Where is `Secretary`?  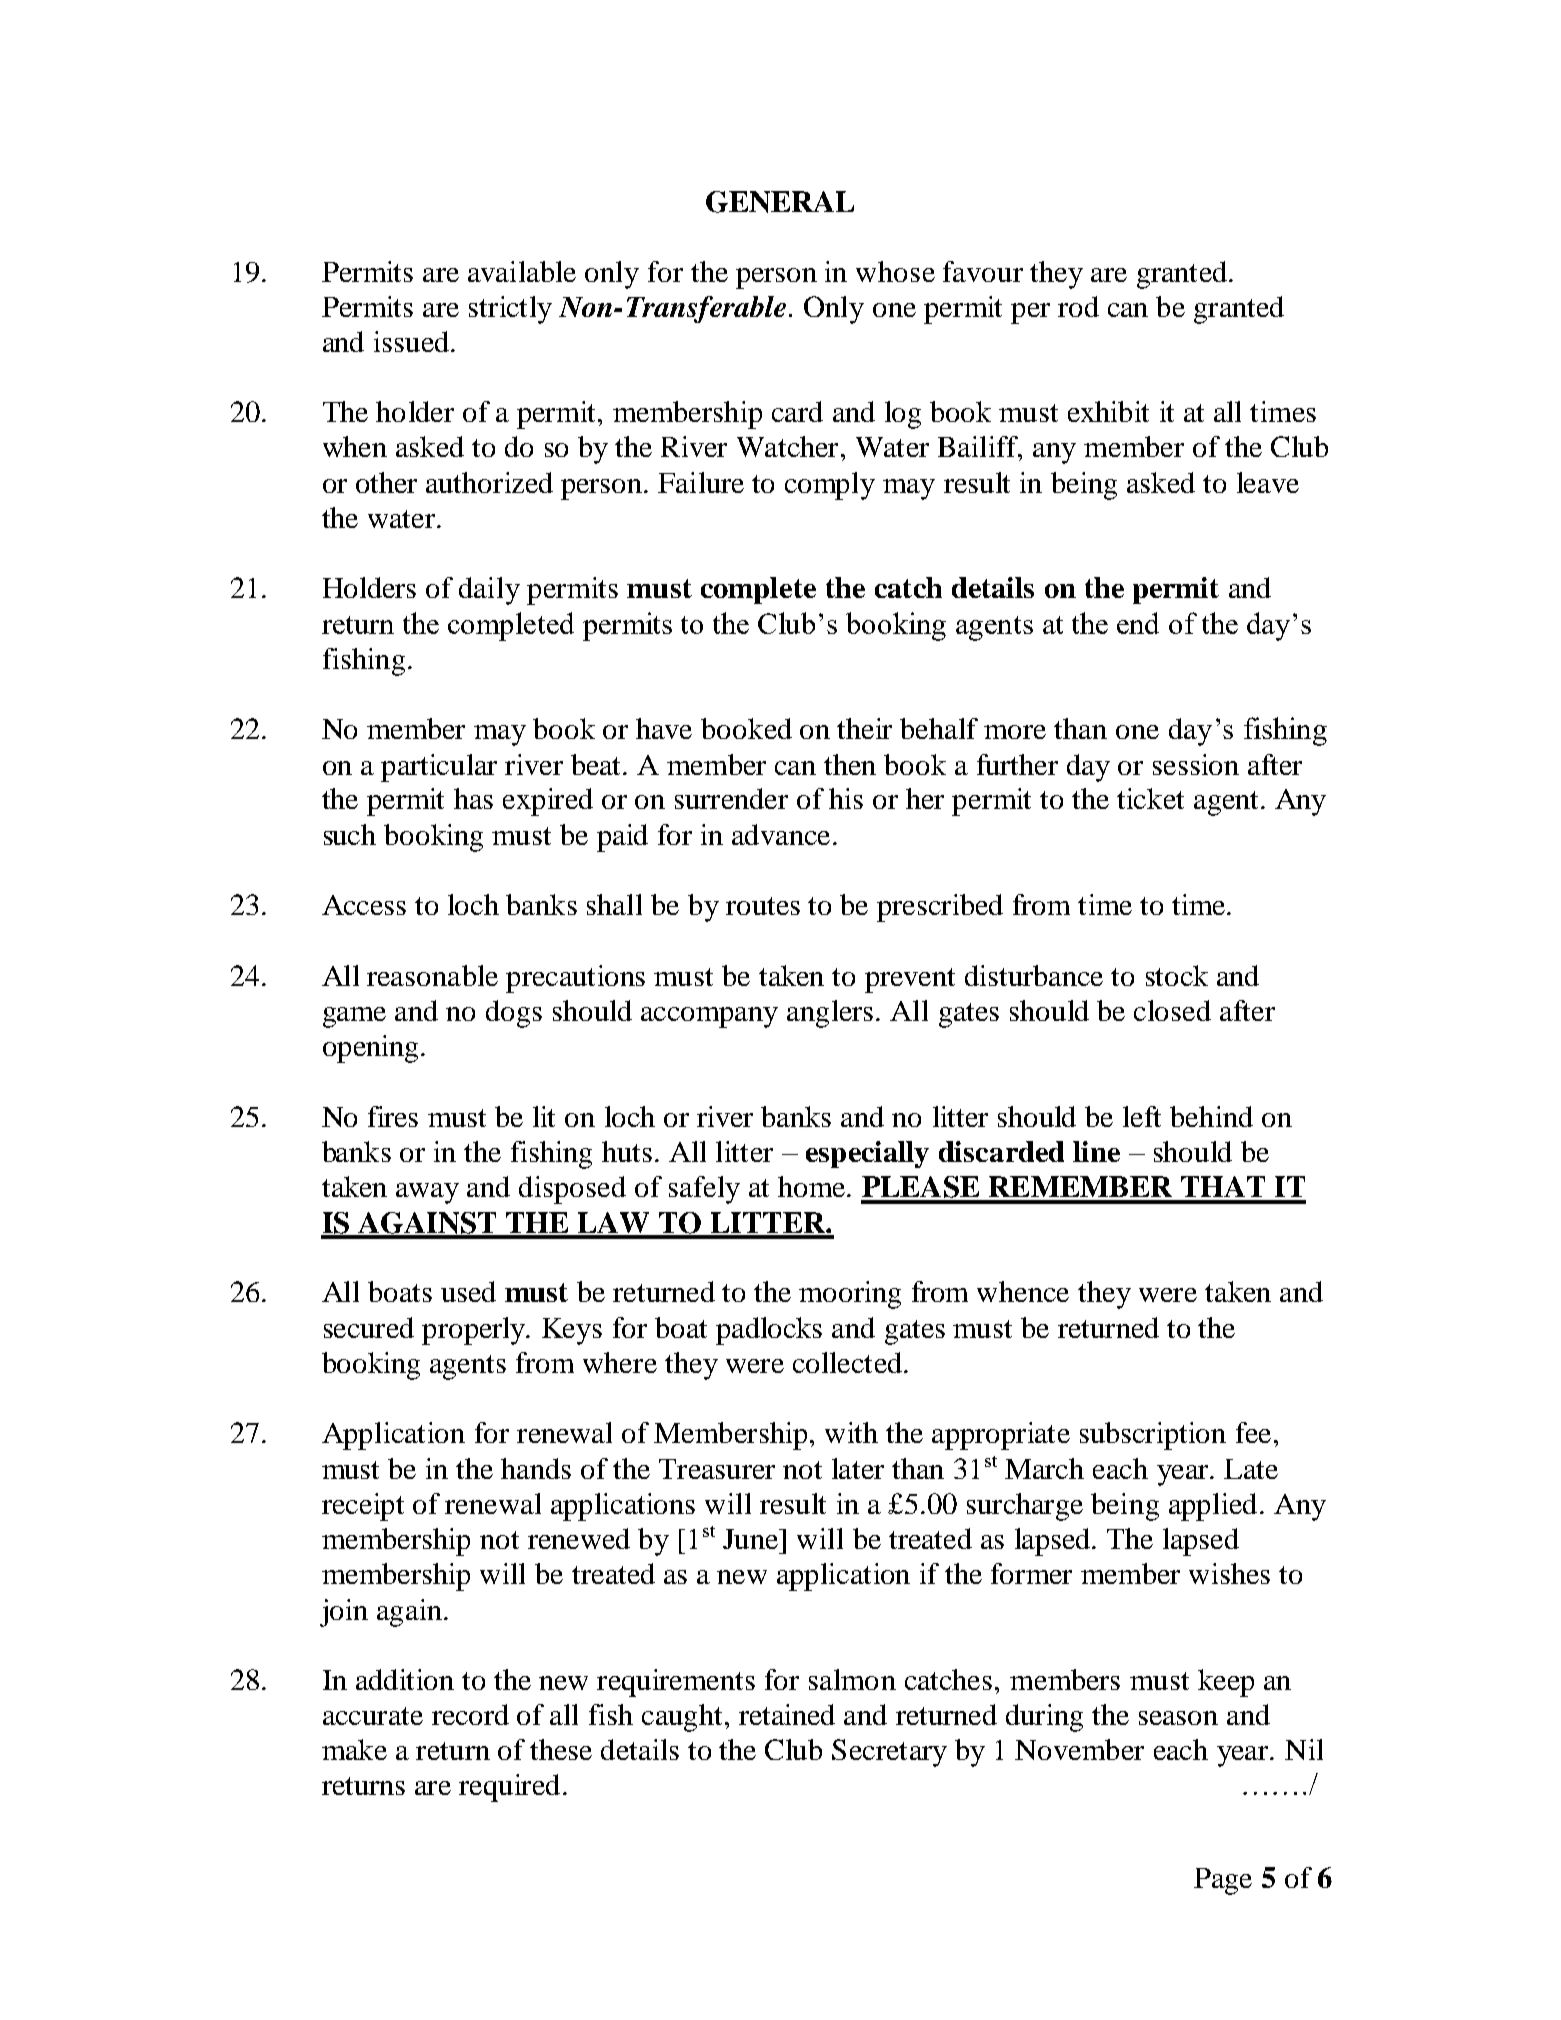 Secretary is located at coordinates (889, 1753).
